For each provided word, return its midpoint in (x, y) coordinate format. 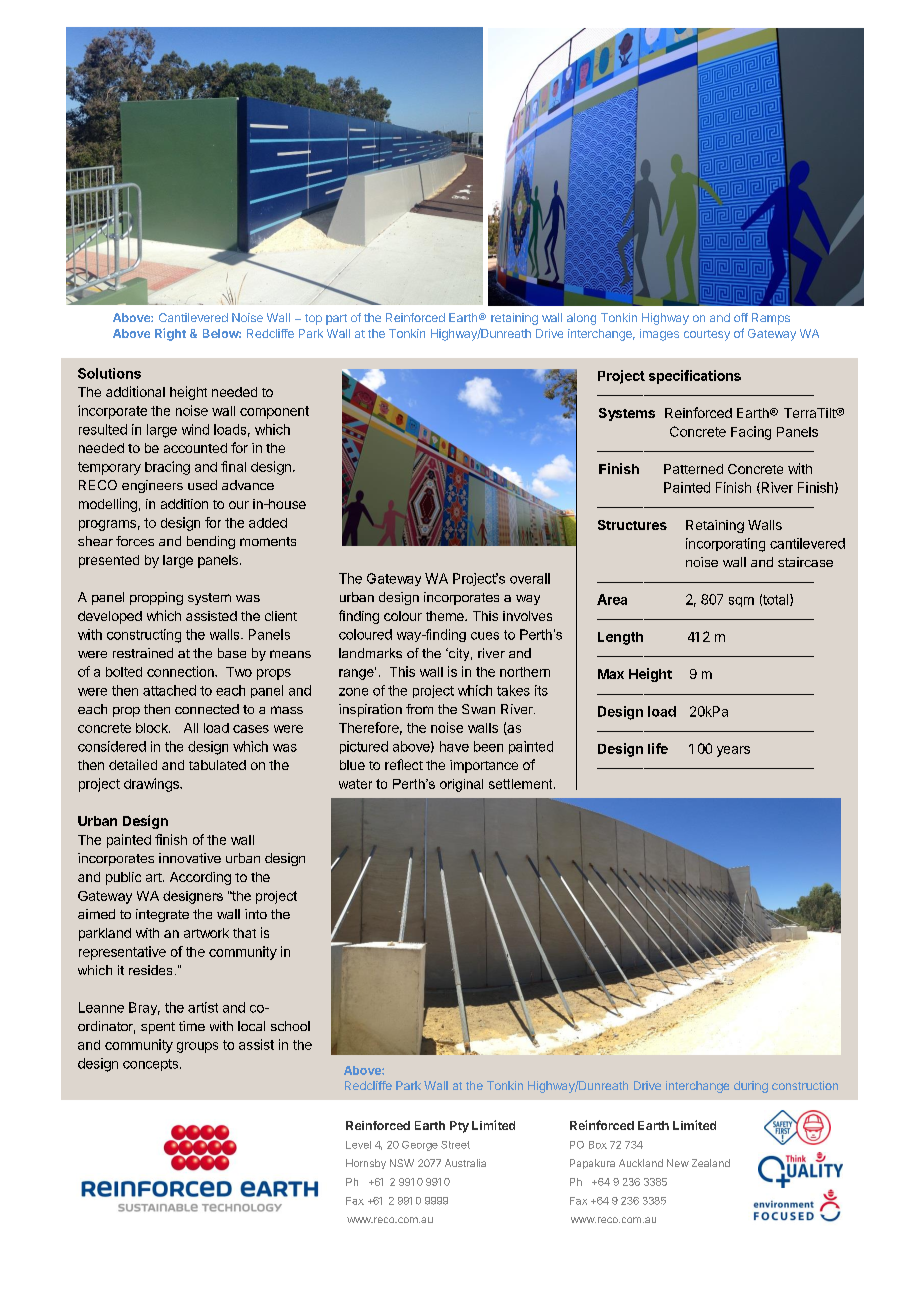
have (454, 746)
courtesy (707, 335)
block (153, 728)
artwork (206, 933)
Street (455, 1145)
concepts (150, 1065)
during (751, 1087)
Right (170, 334)
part (336, 319)
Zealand (711, 1163)
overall (530, 578)
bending (211, 542)
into (256, 914)
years (733, 751)
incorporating (725, 545)
